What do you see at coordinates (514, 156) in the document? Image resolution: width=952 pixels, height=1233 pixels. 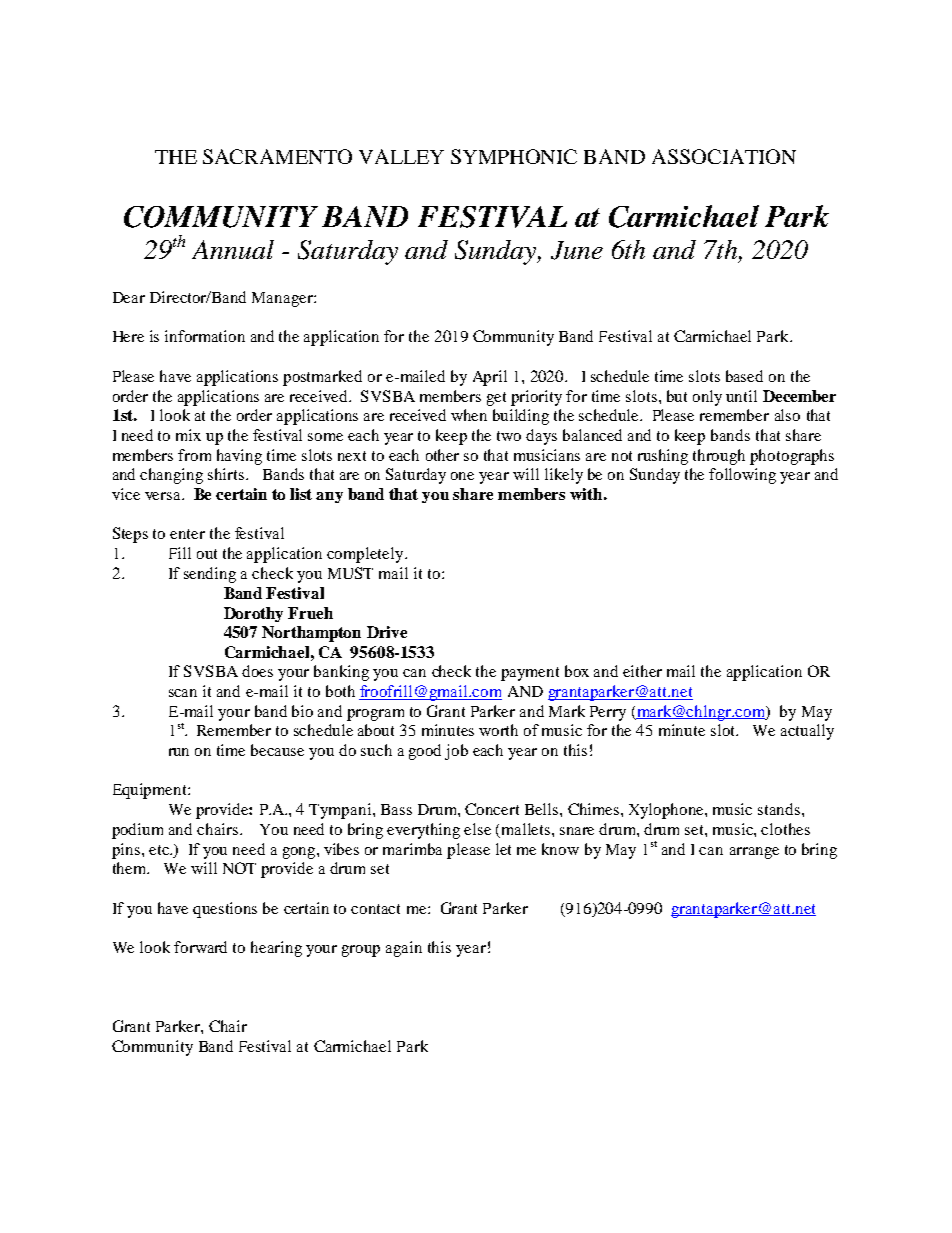 I see `SYMPHONIC` at bounding box center [514, 156].
